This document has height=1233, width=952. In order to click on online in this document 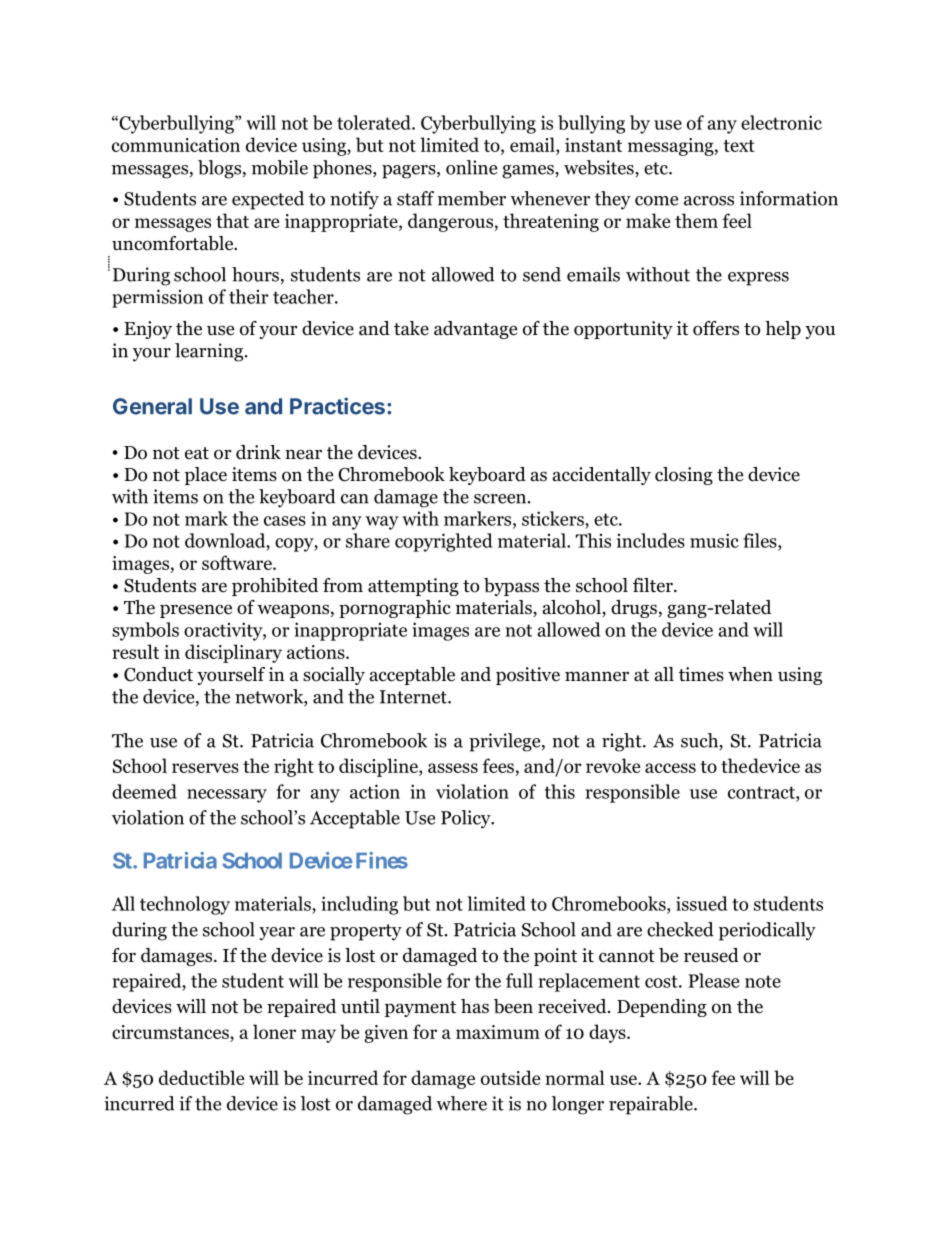, I will do `click(471, 167)`.
